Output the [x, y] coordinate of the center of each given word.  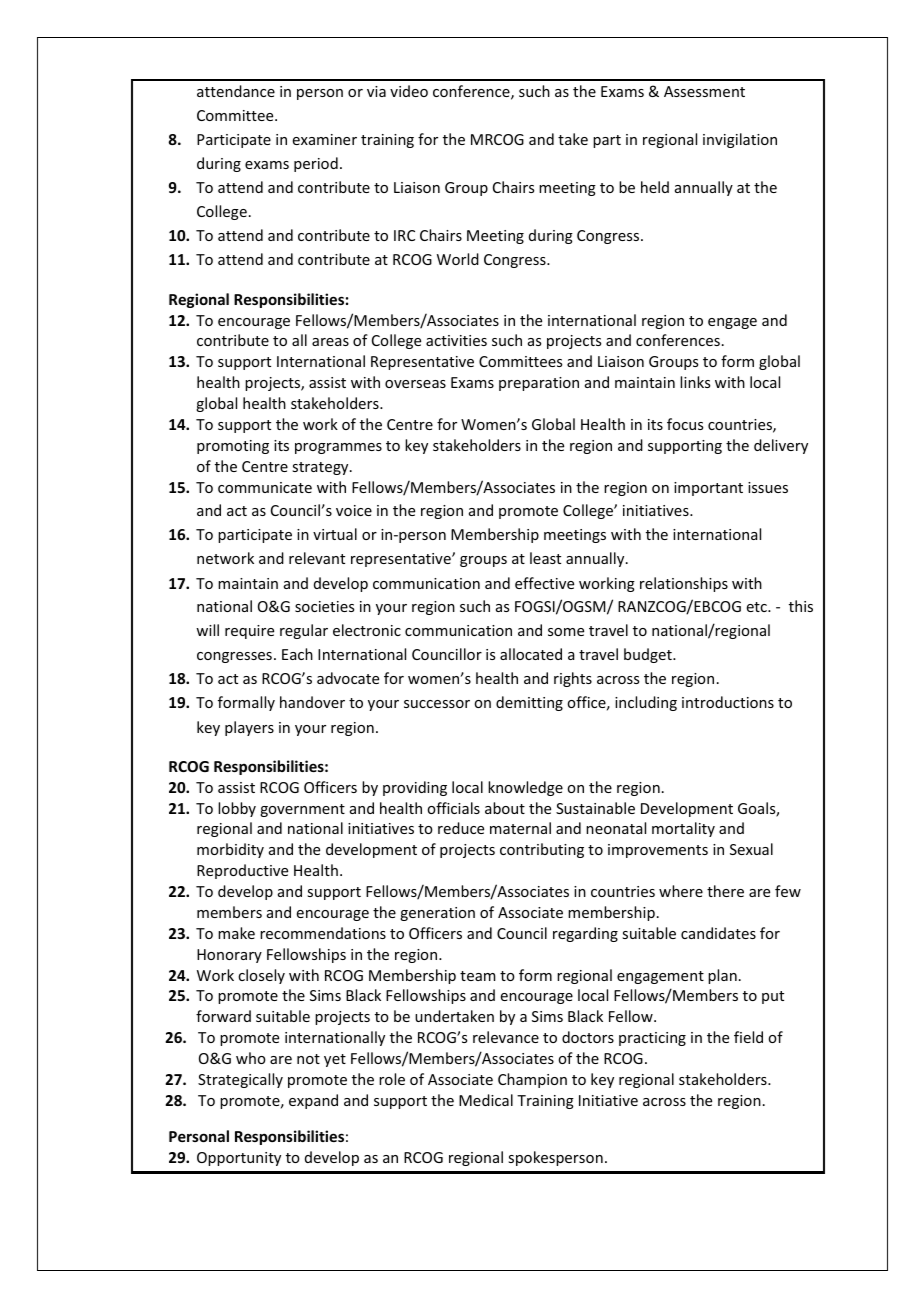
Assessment [704, 91]
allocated [531, 654]
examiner [325, 139]
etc [758, 607]
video [409, 91]
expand [313, 1101]
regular [304, 631]
